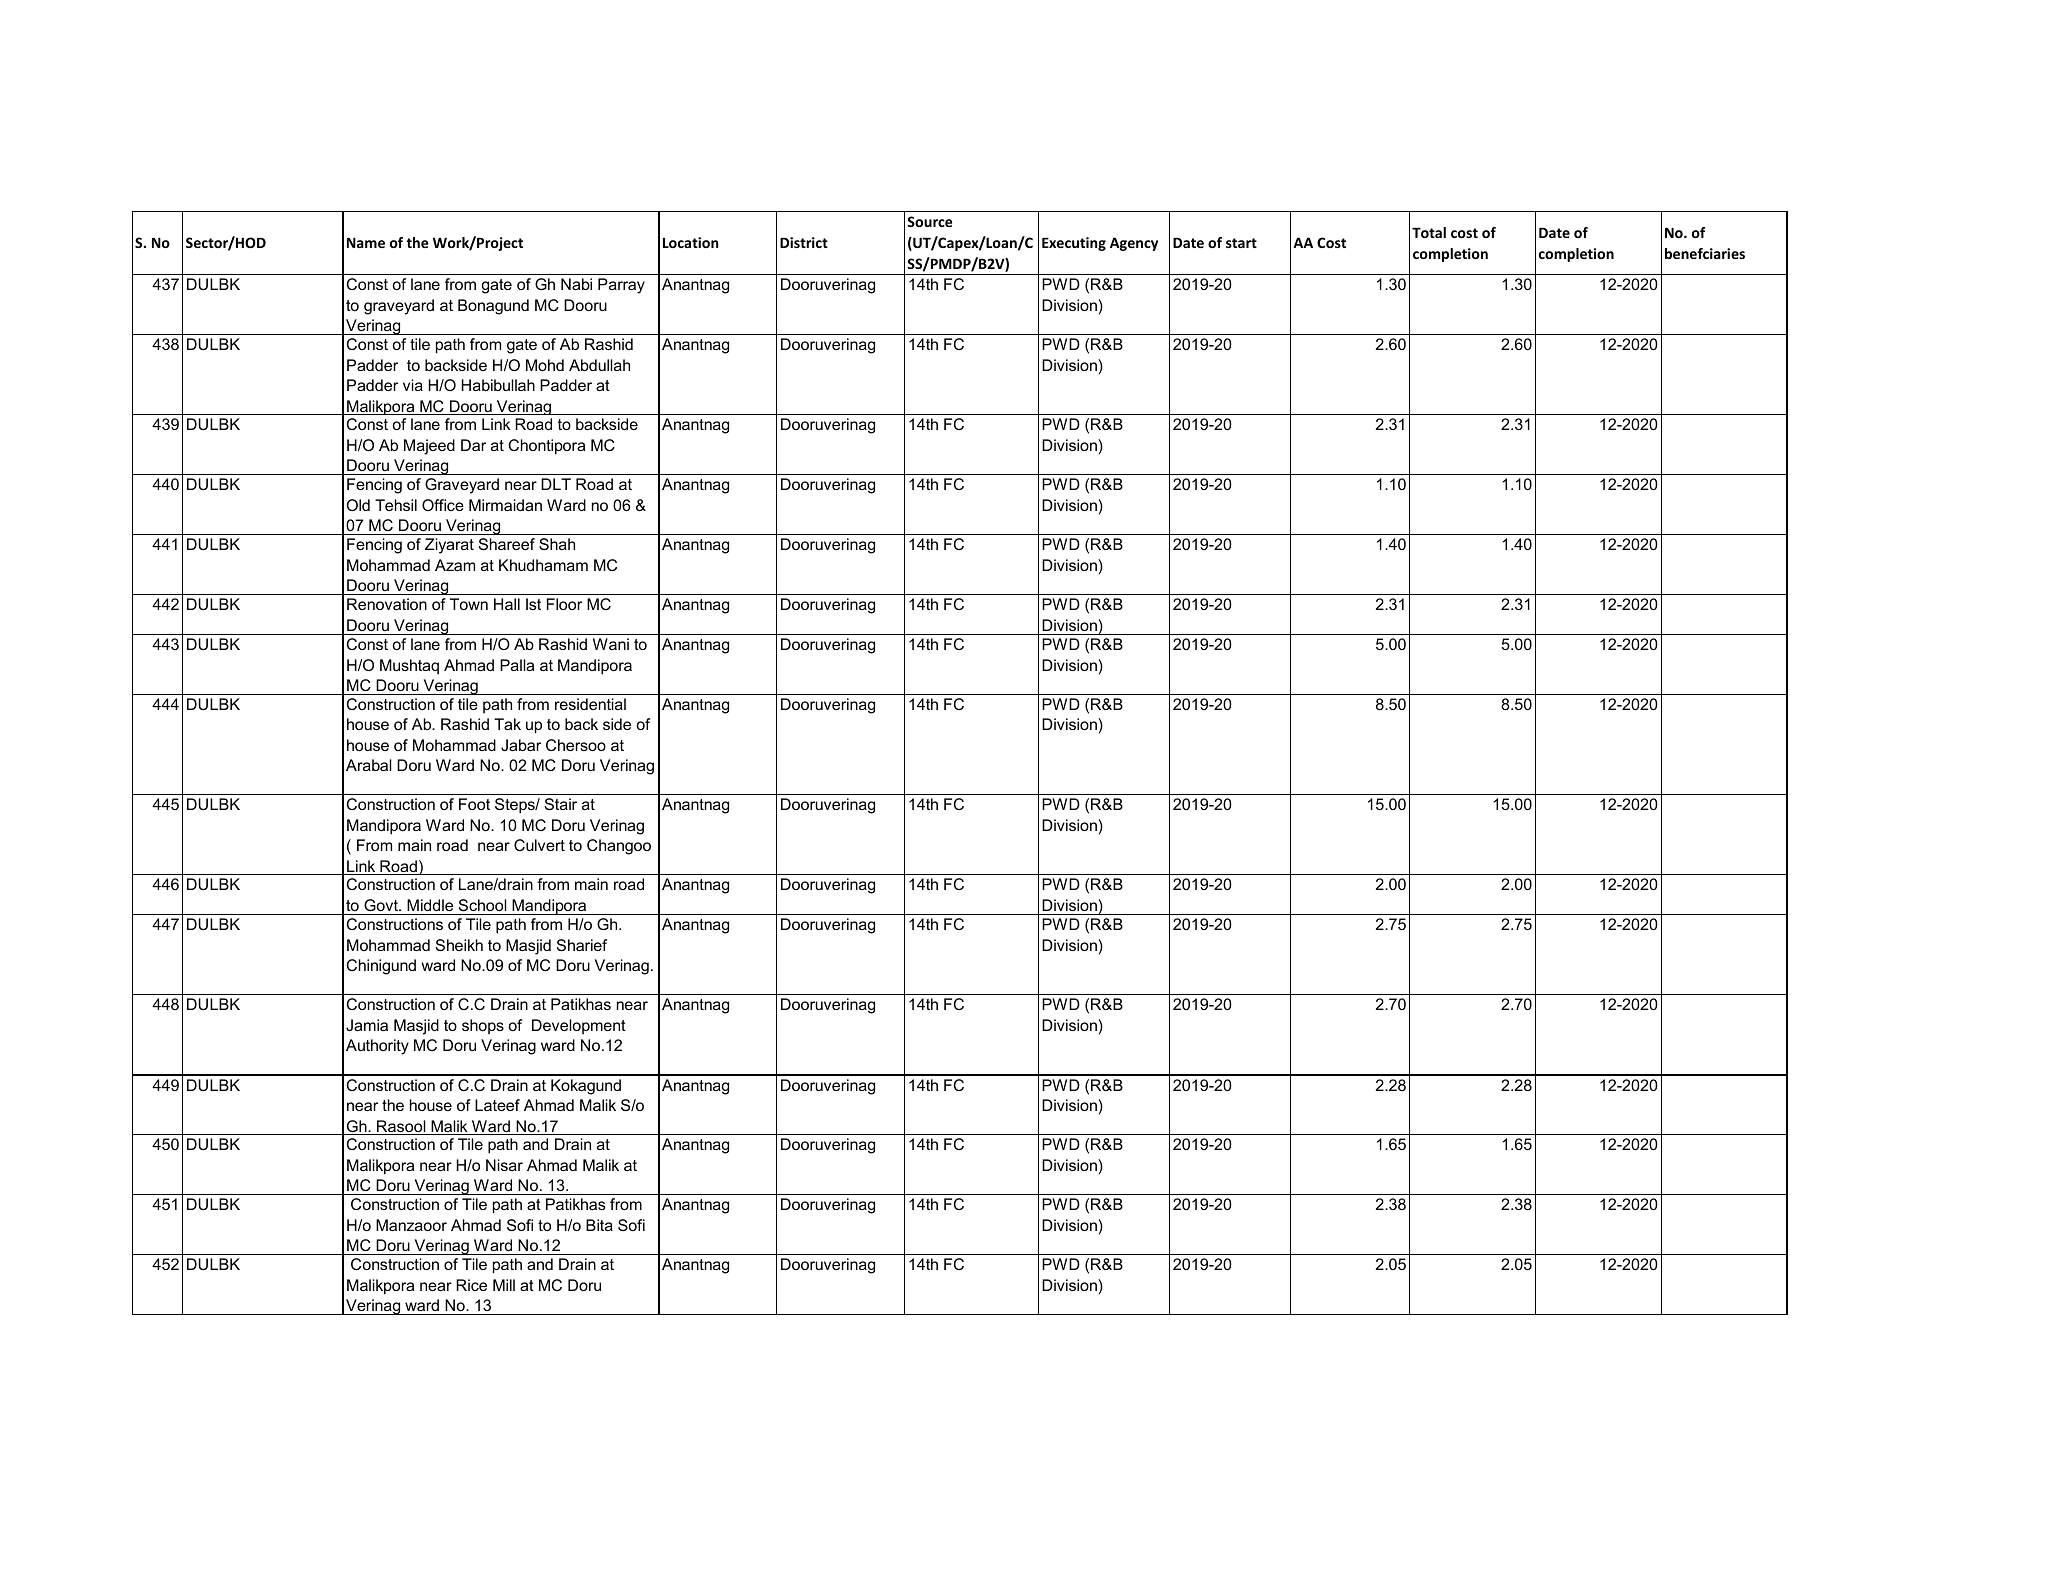  What do you see at coordinates (561, 804) in the page?
I see `Stair` at bounding box center [561, 804].
